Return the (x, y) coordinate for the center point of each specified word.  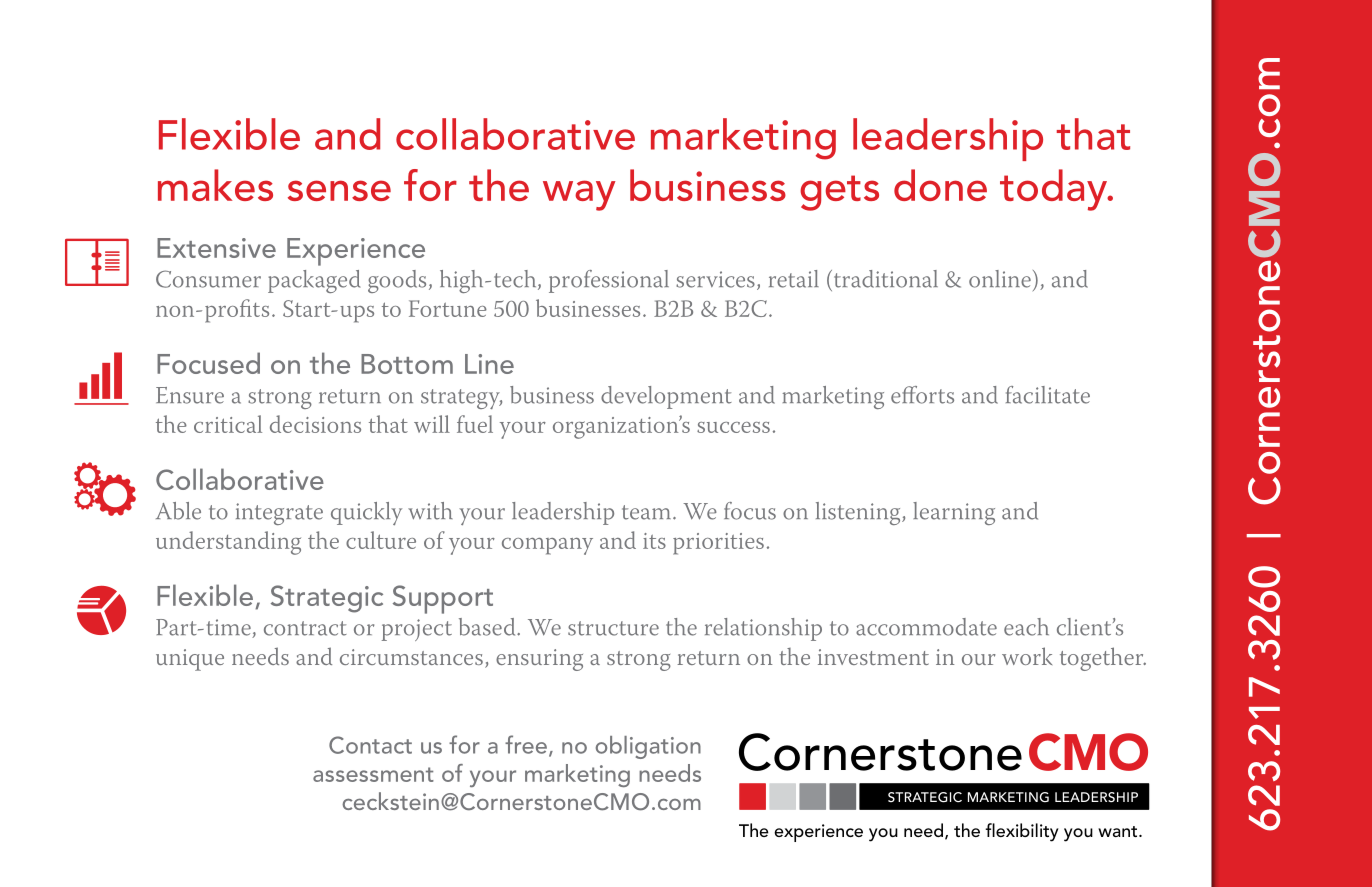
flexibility (1022, 832)
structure (613, 628)
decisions (315, 424)
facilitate (1048, 395)
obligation (648, 747)
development (666, 397)
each (1026, 627)
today (1055, 190)
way (579, 195)
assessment (373, 774)
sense (339, 190)
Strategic (327, 599)
